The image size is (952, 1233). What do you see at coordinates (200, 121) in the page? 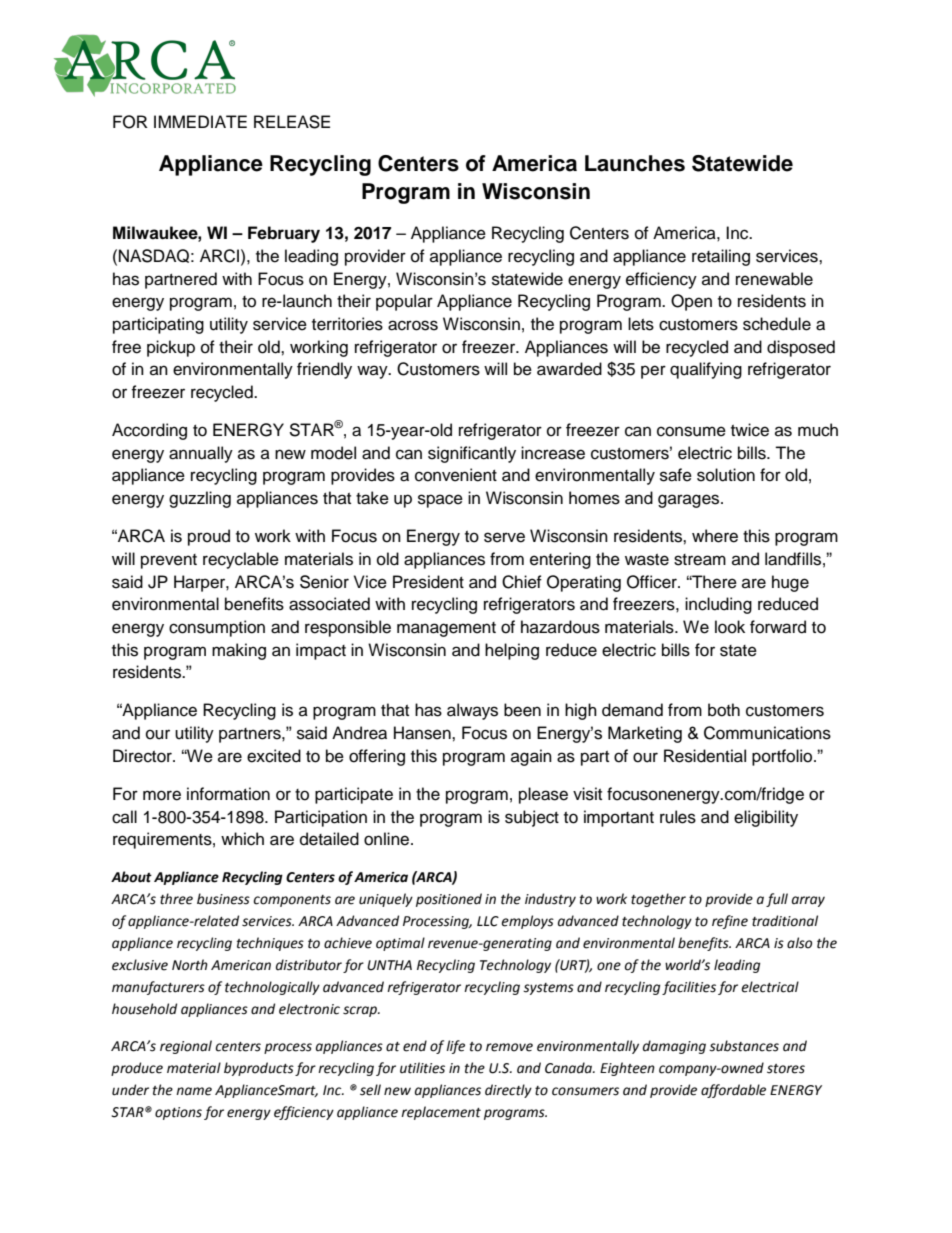
I see `IMMEDIATE` at bounding box center [200, 121].
